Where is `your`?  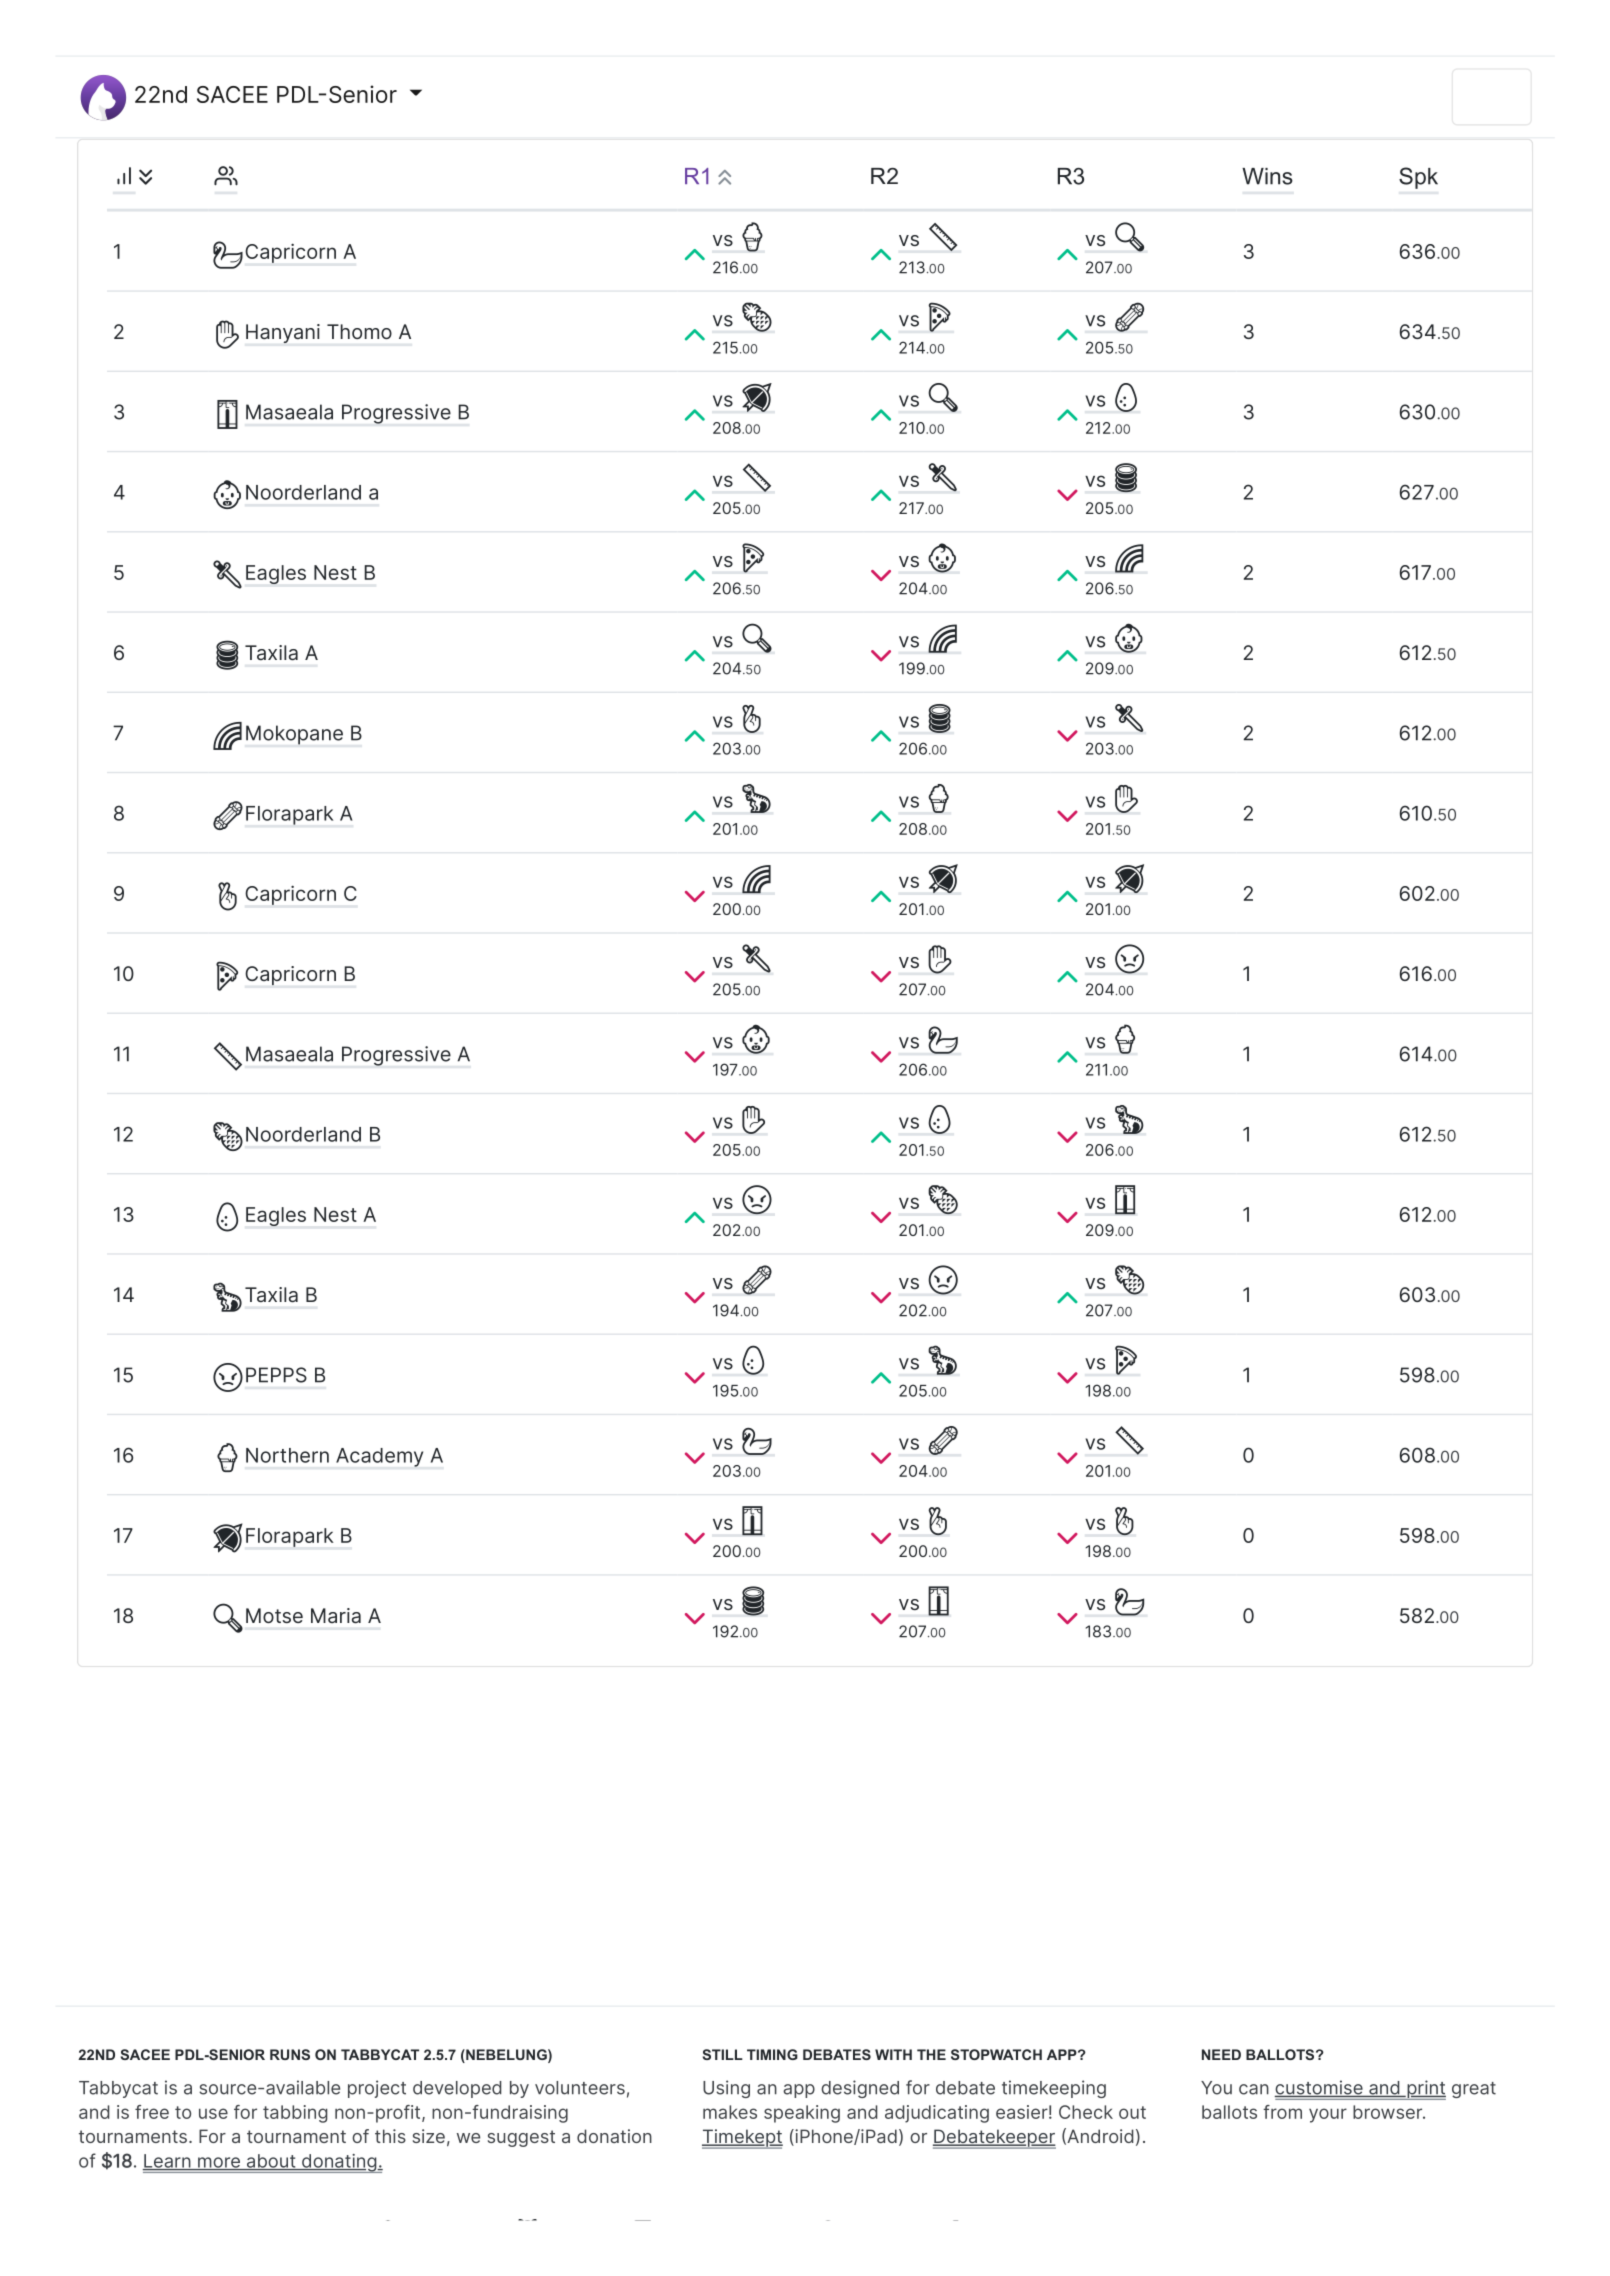
your is located at coordinates (1328, 2115).
